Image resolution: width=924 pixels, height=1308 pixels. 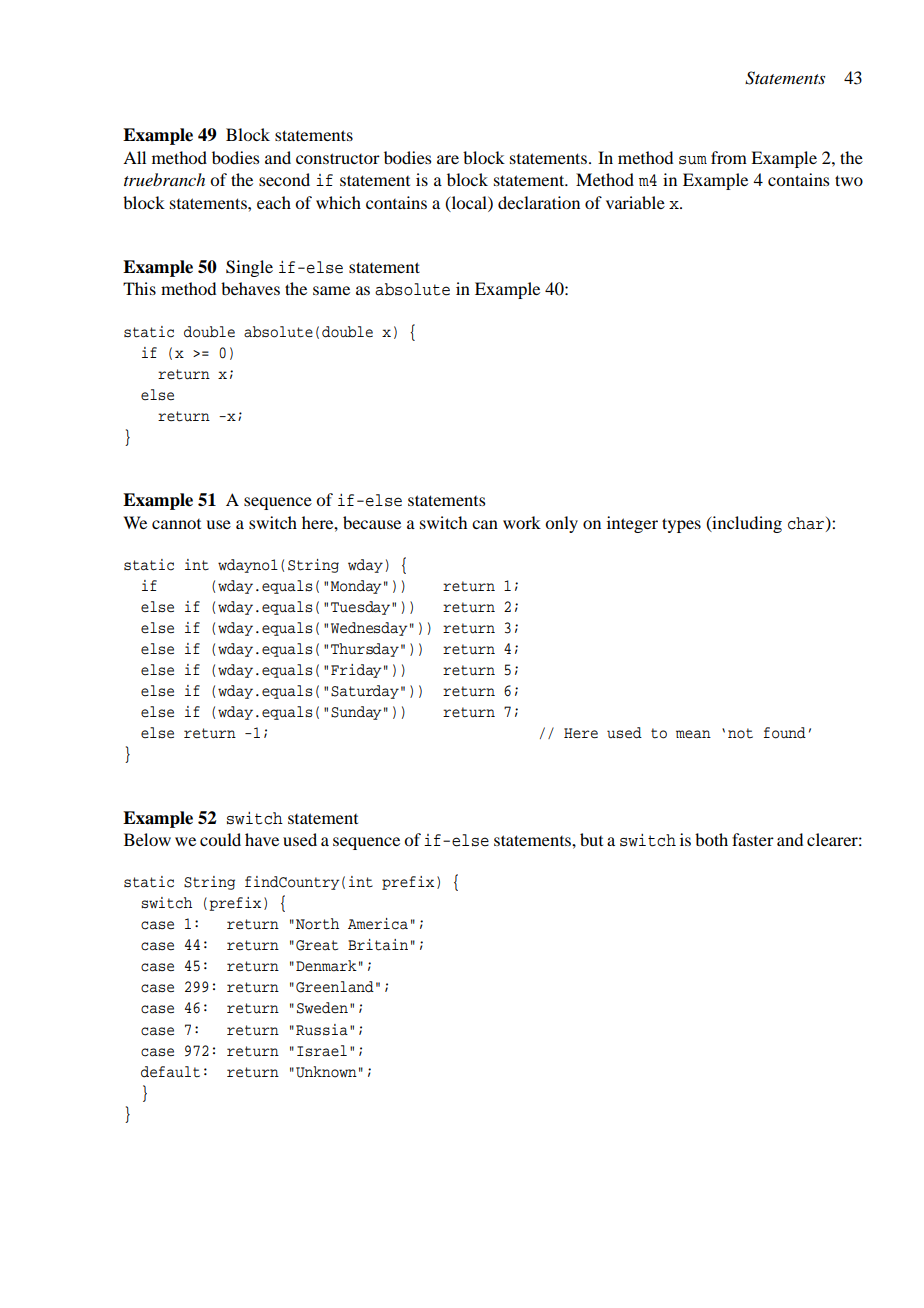 What do you see at coordinates (322, 1051) in the screenshot?
I see `Israel` at bounding box center [322, 1051].
